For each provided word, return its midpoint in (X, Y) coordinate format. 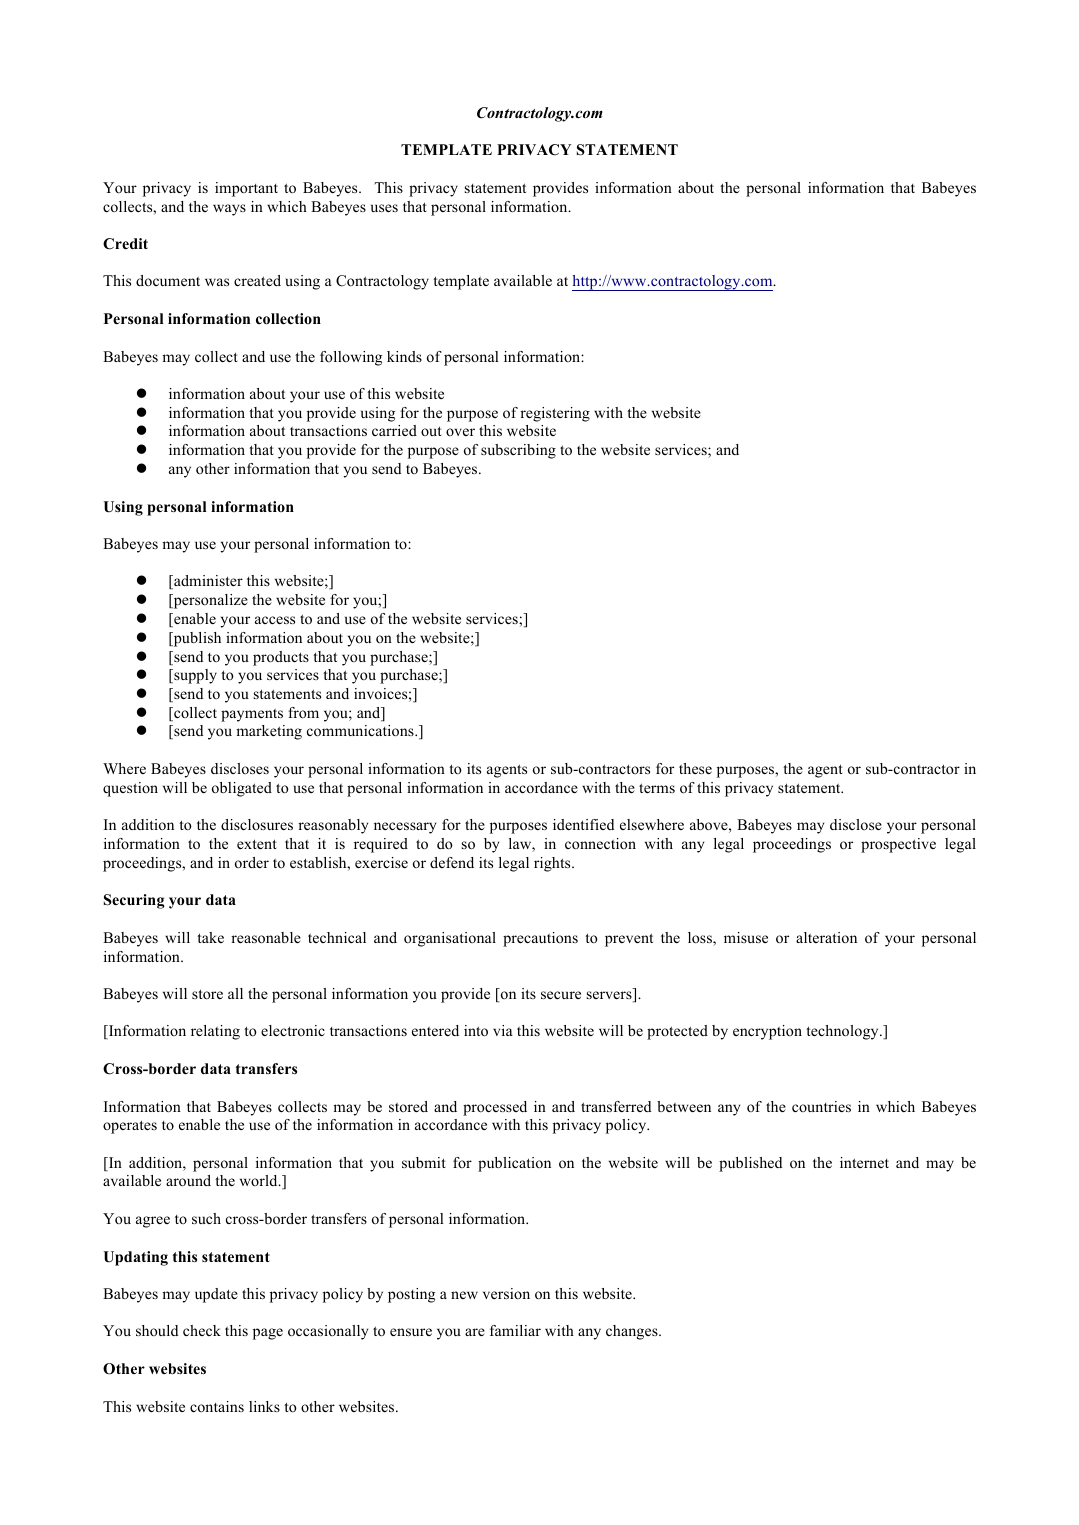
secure (561, 995)
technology (843, 1032)
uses (384, 208)
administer (207, 582)
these (695, 768)
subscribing (518, 451)
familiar (515, 1330)
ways (229, 210)
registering (555, 414)
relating (215, 1032)
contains (217, 1406)
